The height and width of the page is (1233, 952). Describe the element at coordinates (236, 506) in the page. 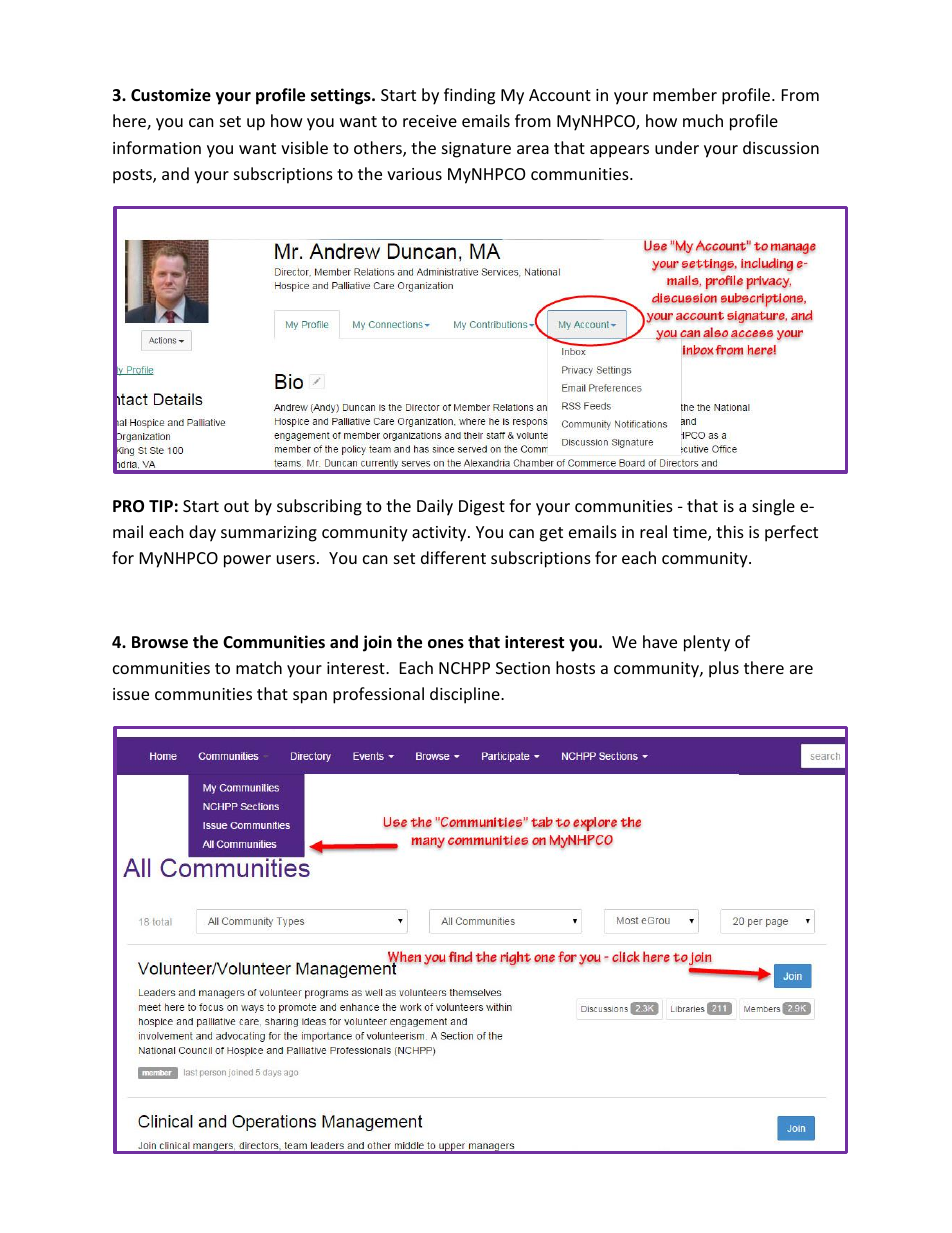

I see `out` at that location.
